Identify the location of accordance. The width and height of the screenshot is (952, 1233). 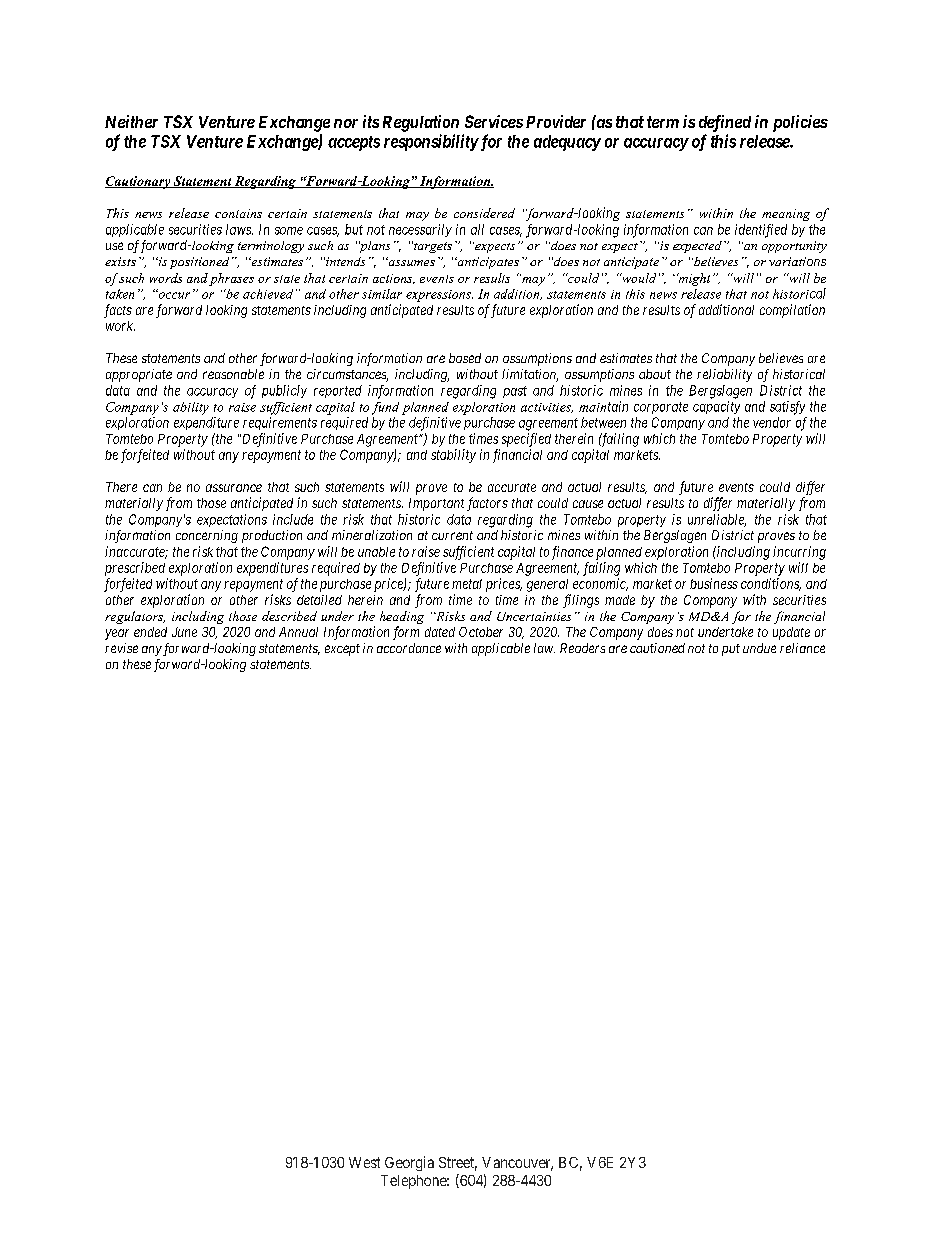
(409, 648).
